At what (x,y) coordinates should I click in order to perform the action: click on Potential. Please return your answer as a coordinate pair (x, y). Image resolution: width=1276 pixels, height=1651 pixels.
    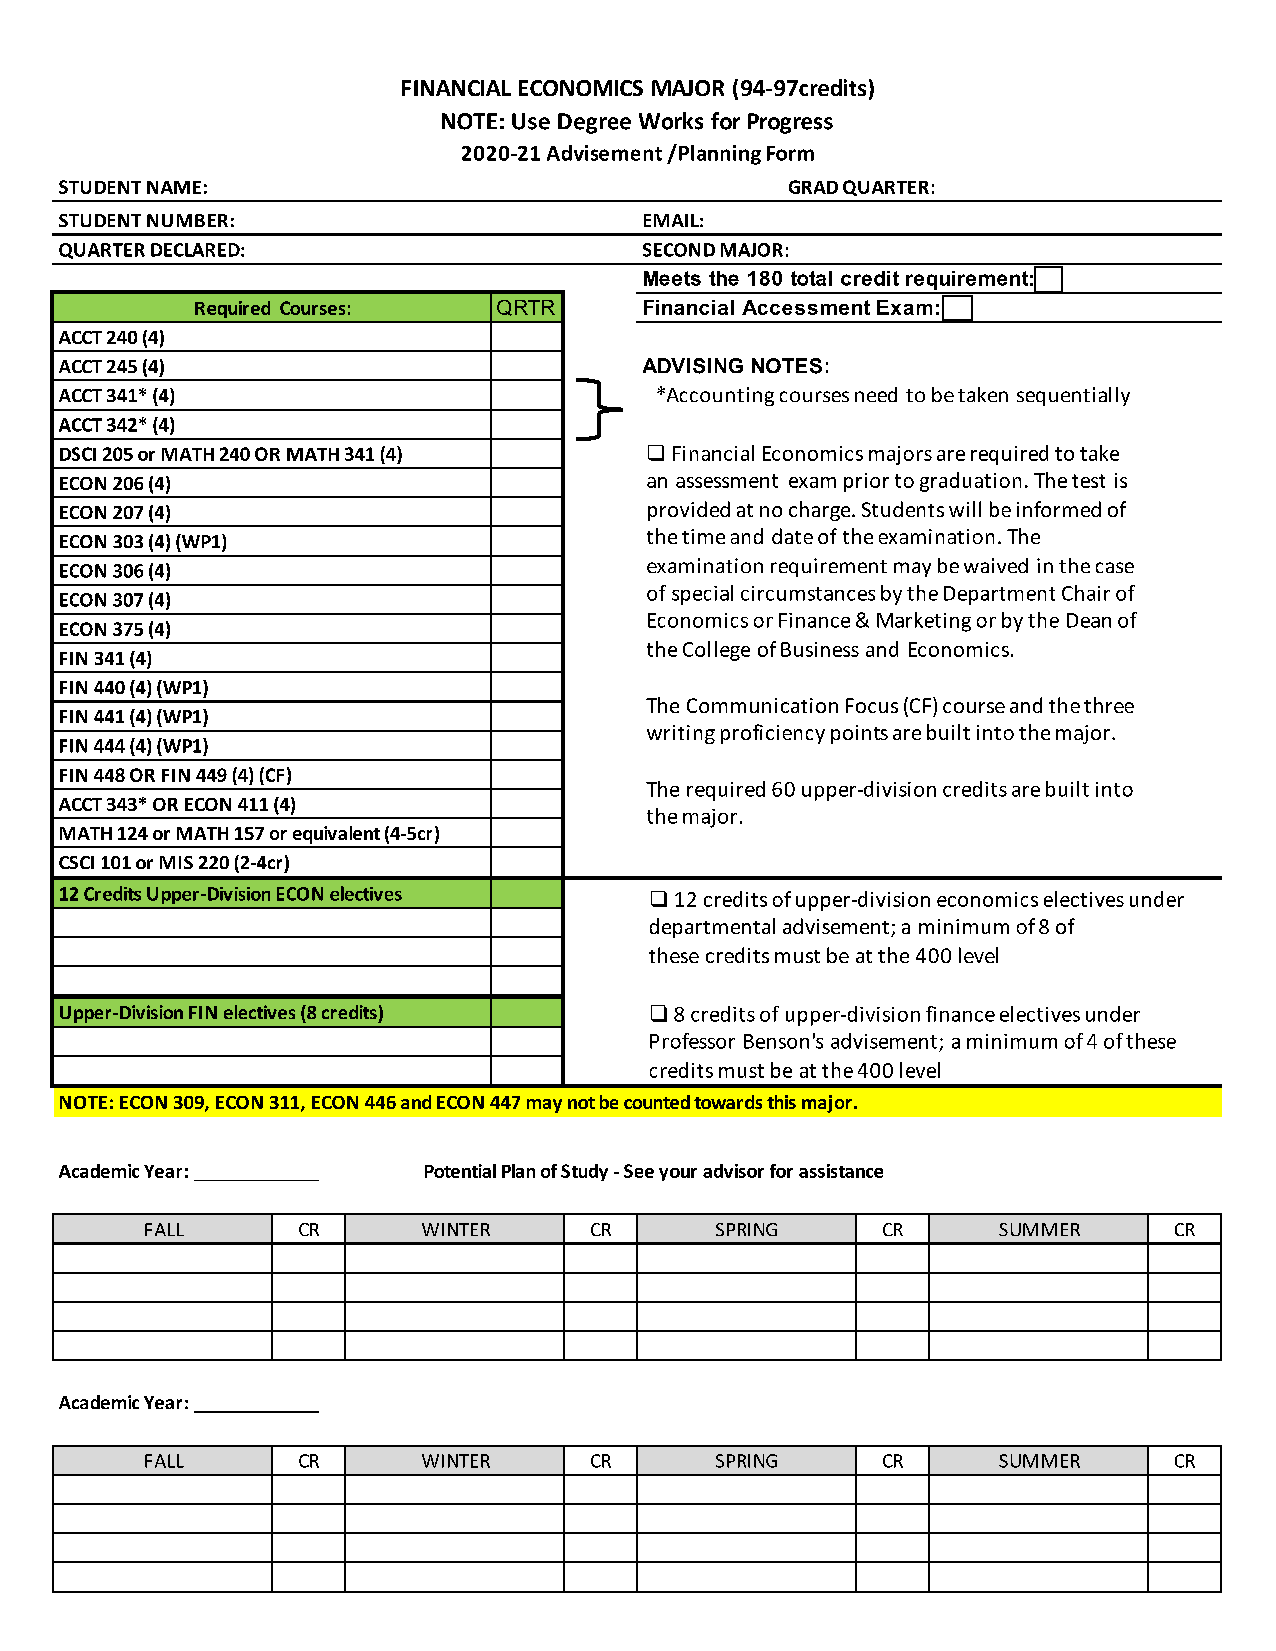
    Looking at the image, I should click on (460, 1171).
